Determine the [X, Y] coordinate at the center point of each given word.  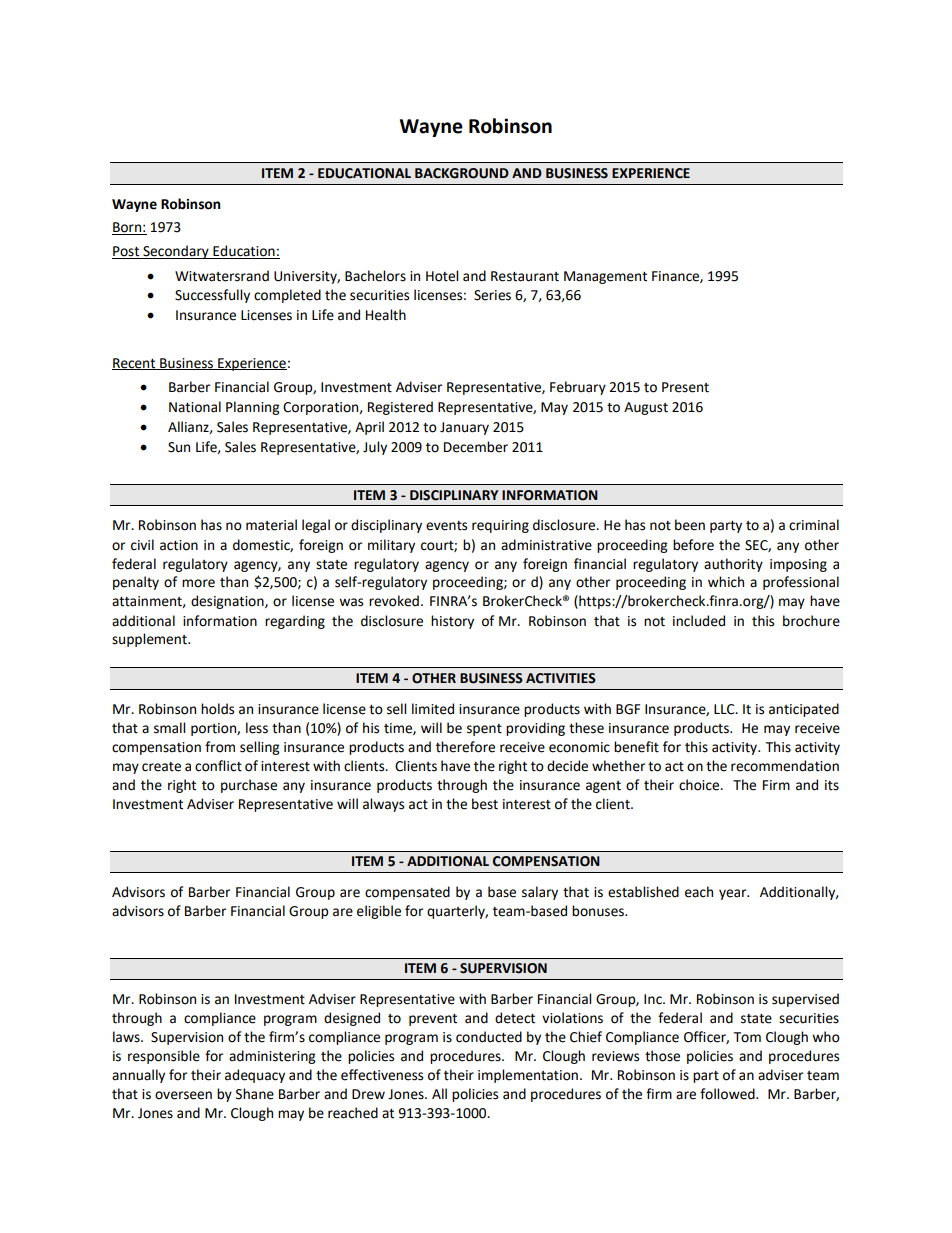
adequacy [255, 1076]
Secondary [176, 252]
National [195, 407]
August [646, 408]
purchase [249, 786]
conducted [489, 1037]
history [452, 622]
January [464, 428]
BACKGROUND [462, 173]
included [699, 621]
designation [228, 602]
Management [605, 277]
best [485, 804]
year [734, 894]
